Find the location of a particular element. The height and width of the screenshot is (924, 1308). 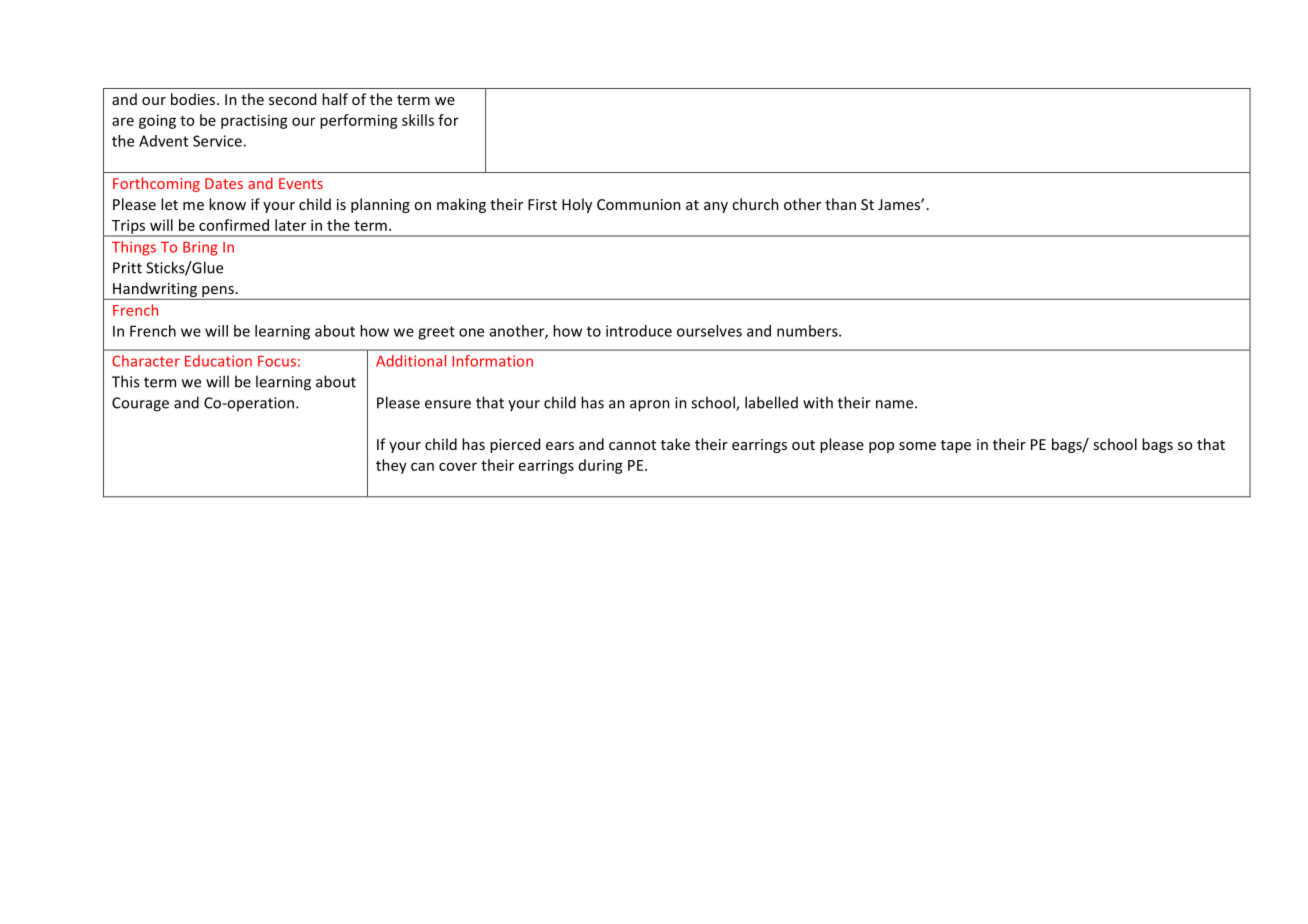

numbers is located at coordinates (808, 331).
